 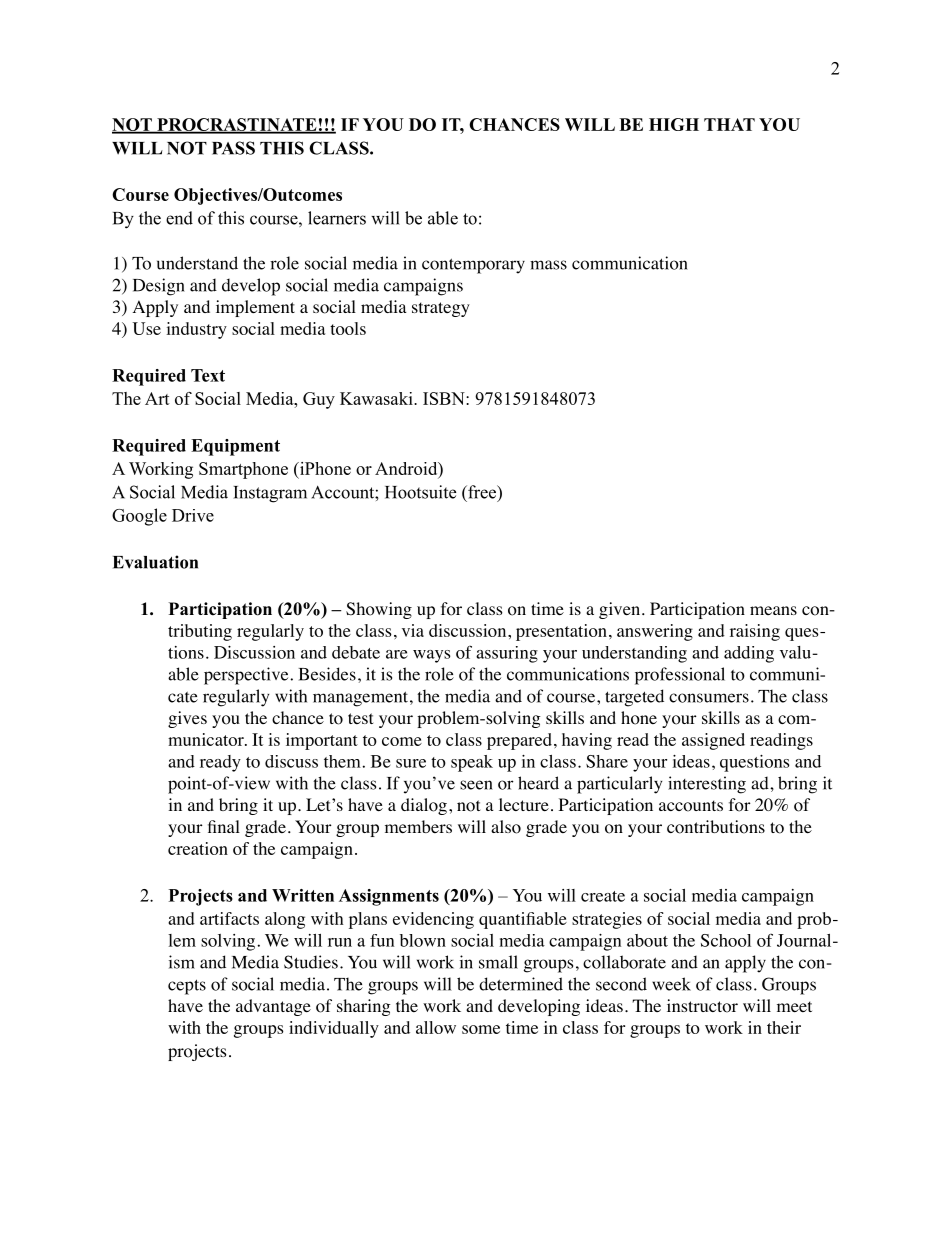 What do you see at coordinates (233, 148) in the screenshot?
I see `PASS` at bounding box center [233, 148].
